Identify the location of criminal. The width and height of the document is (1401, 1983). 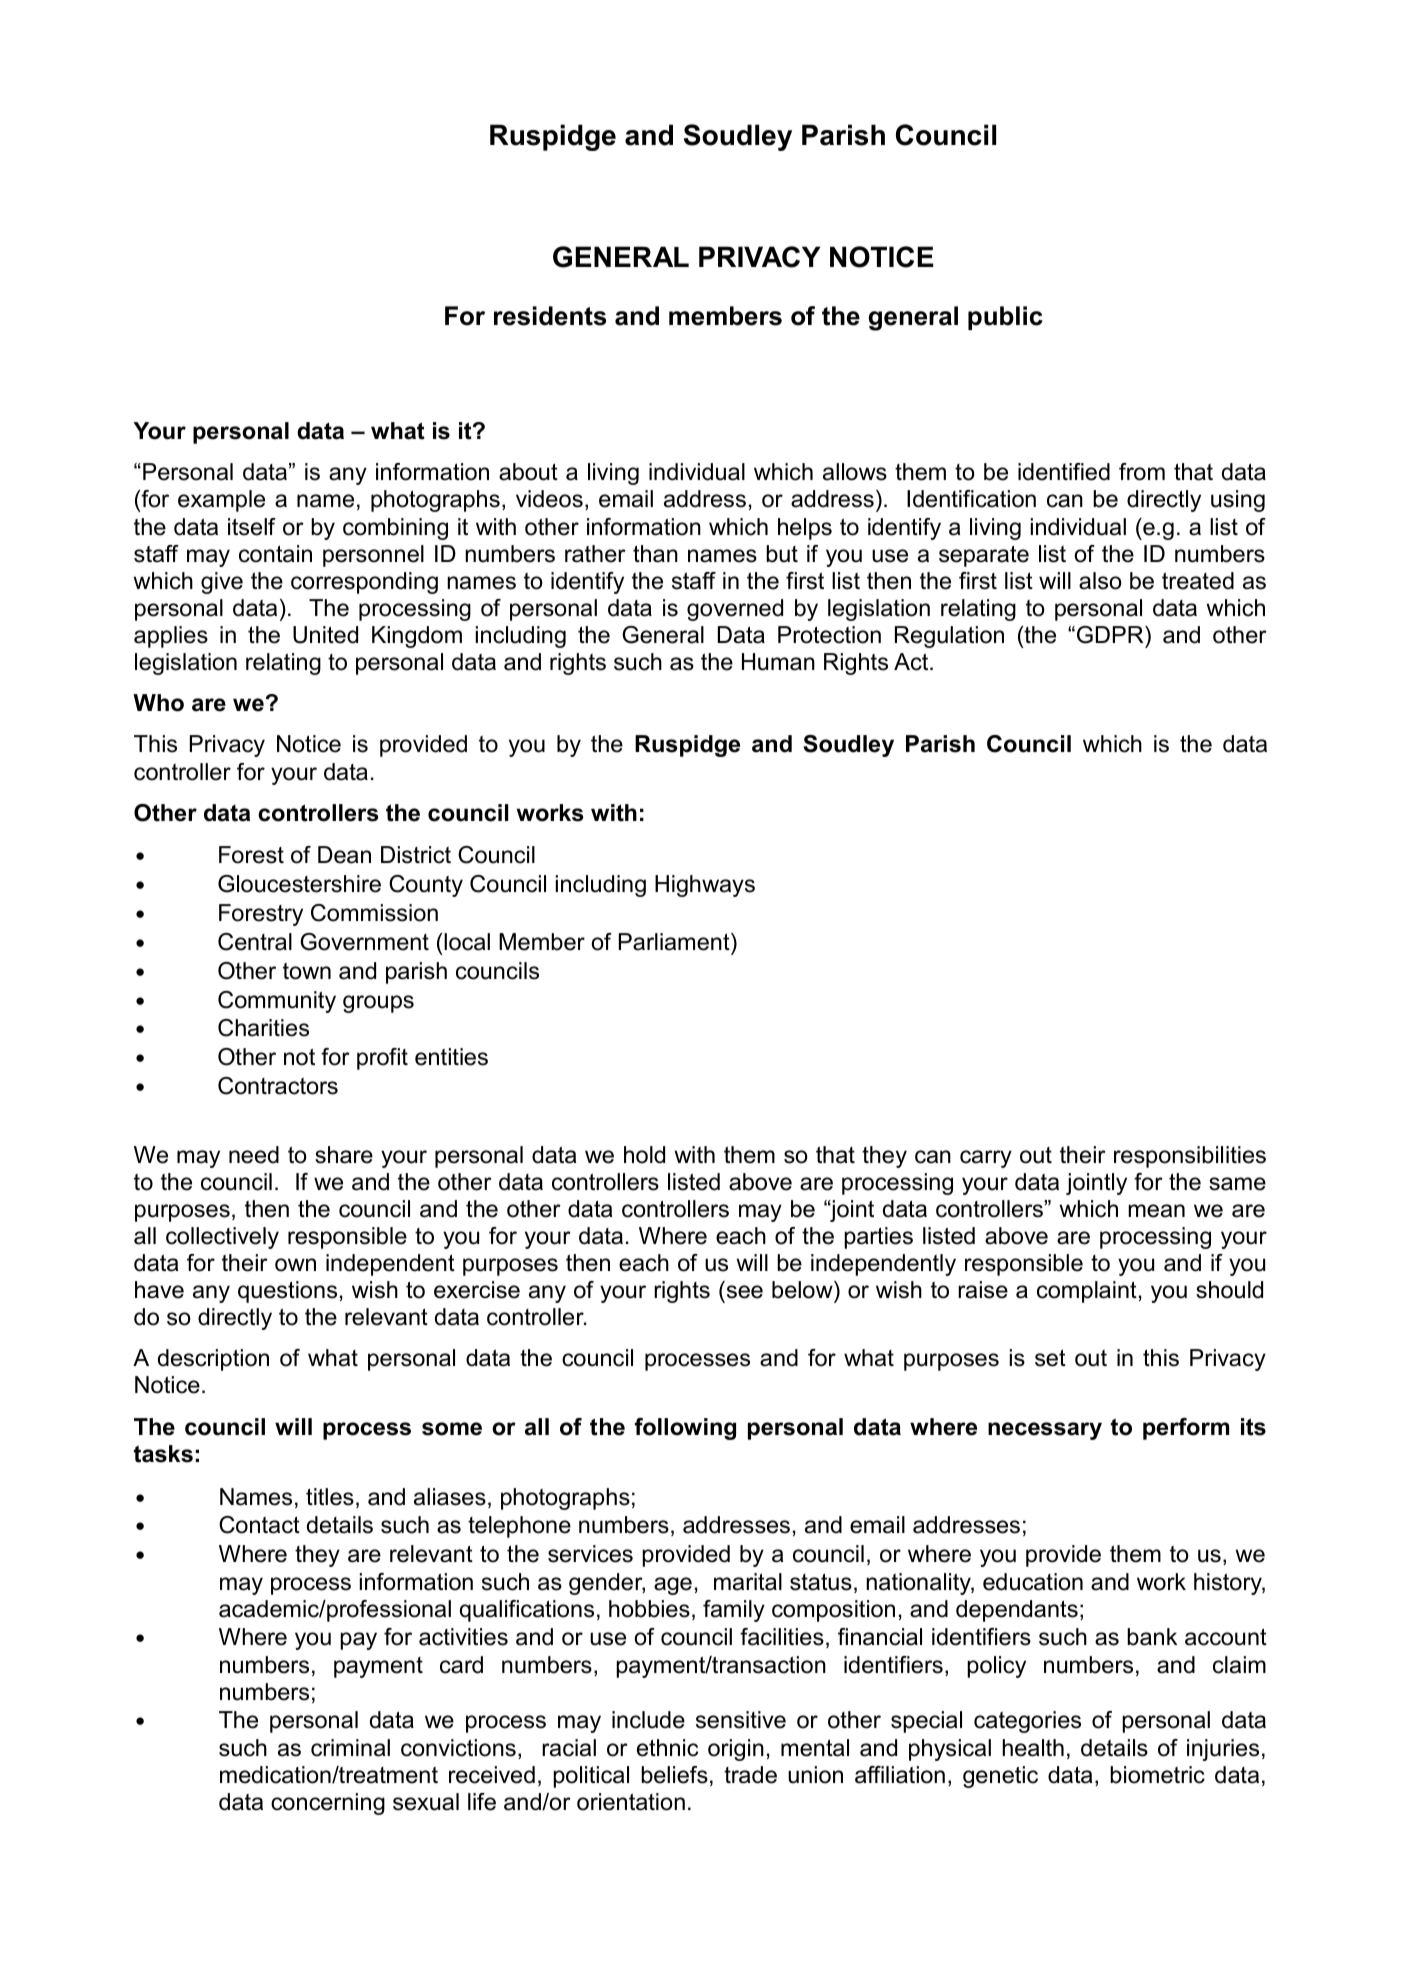
(350, 1748).
